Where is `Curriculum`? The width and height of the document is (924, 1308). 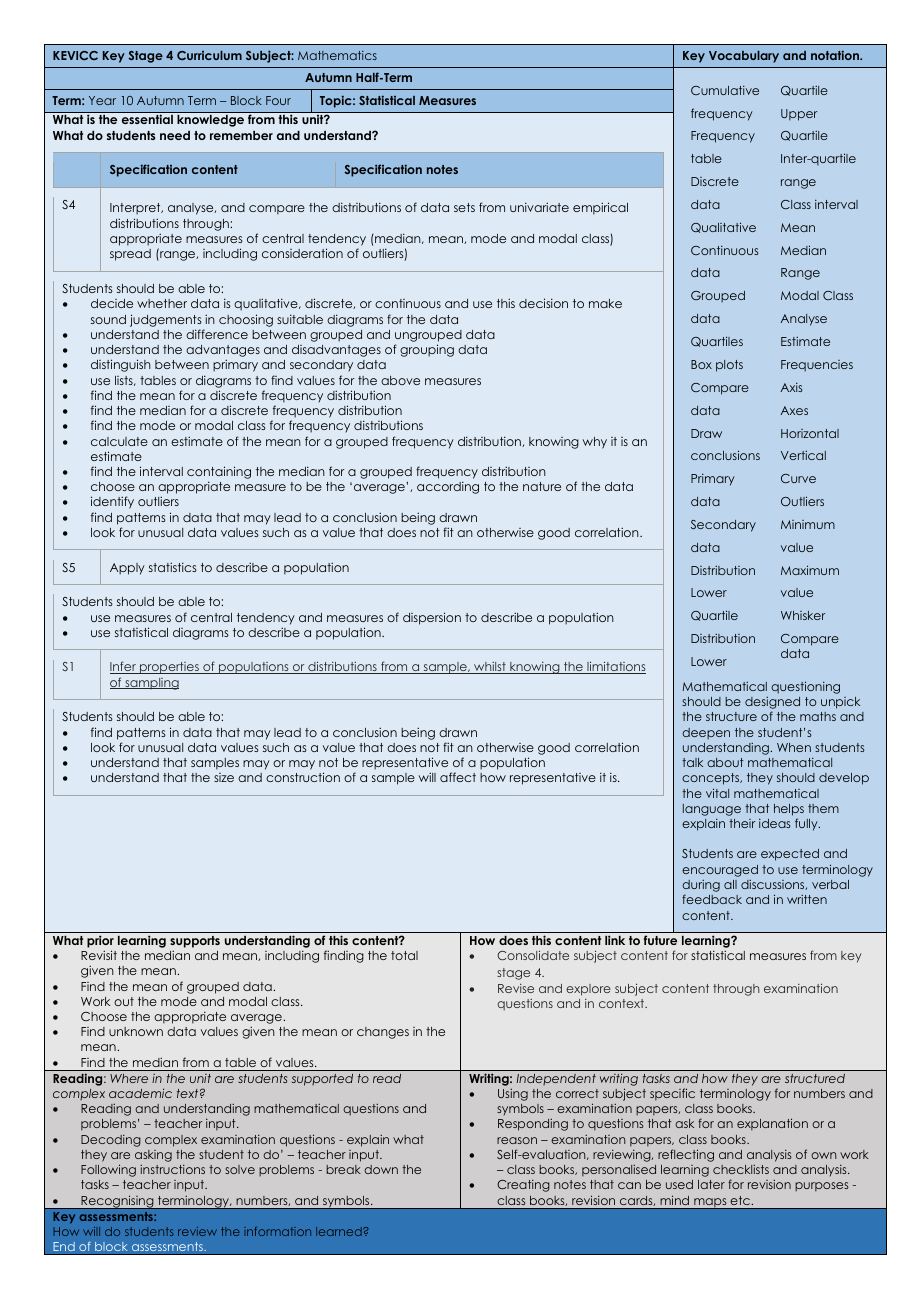 Curriculum is located at coordinates (209, 55).
